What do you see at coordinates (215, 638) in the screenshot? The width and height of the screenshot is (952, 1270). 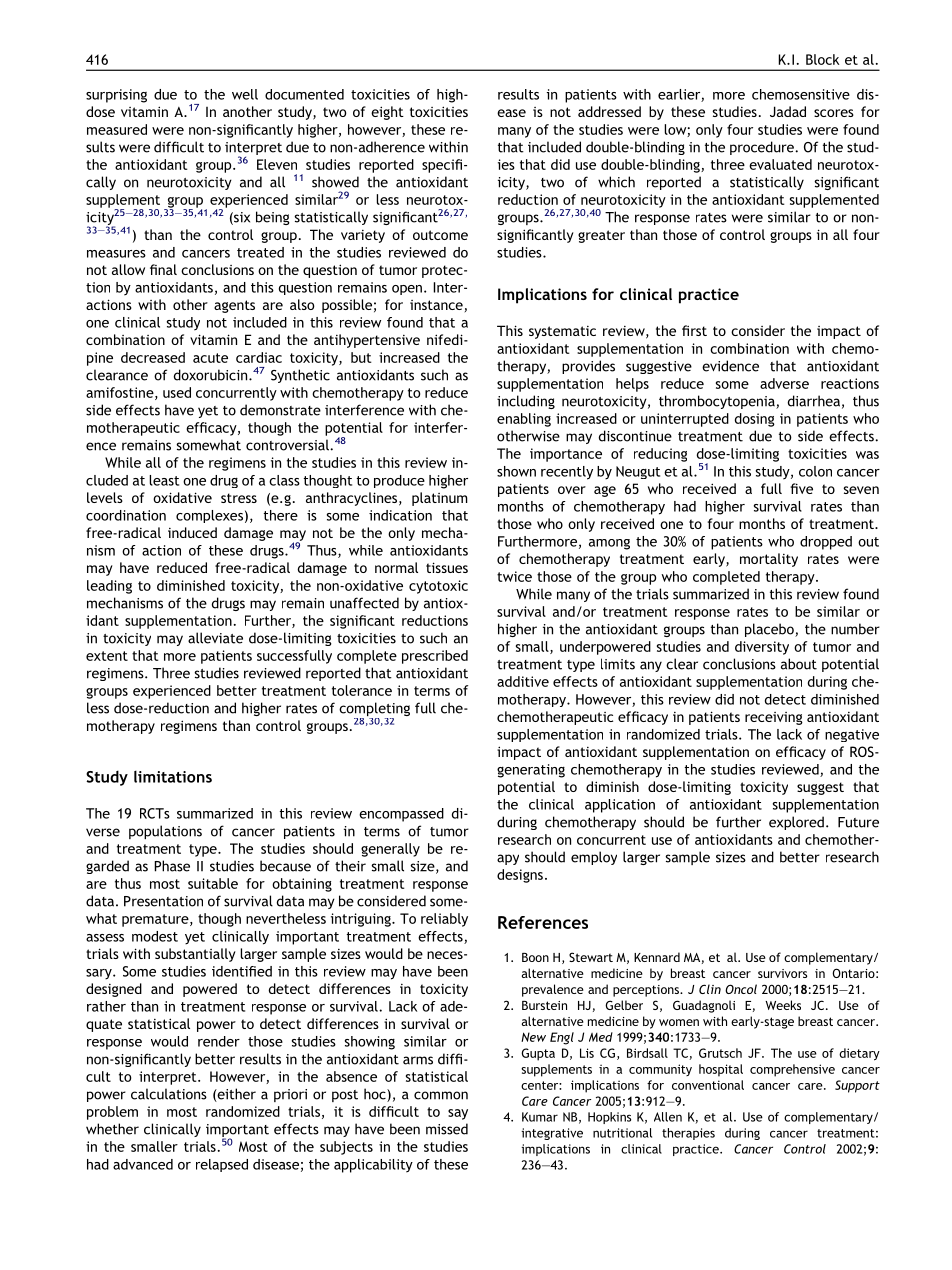 I see `alleviate` at bounding box center [215, 638].
